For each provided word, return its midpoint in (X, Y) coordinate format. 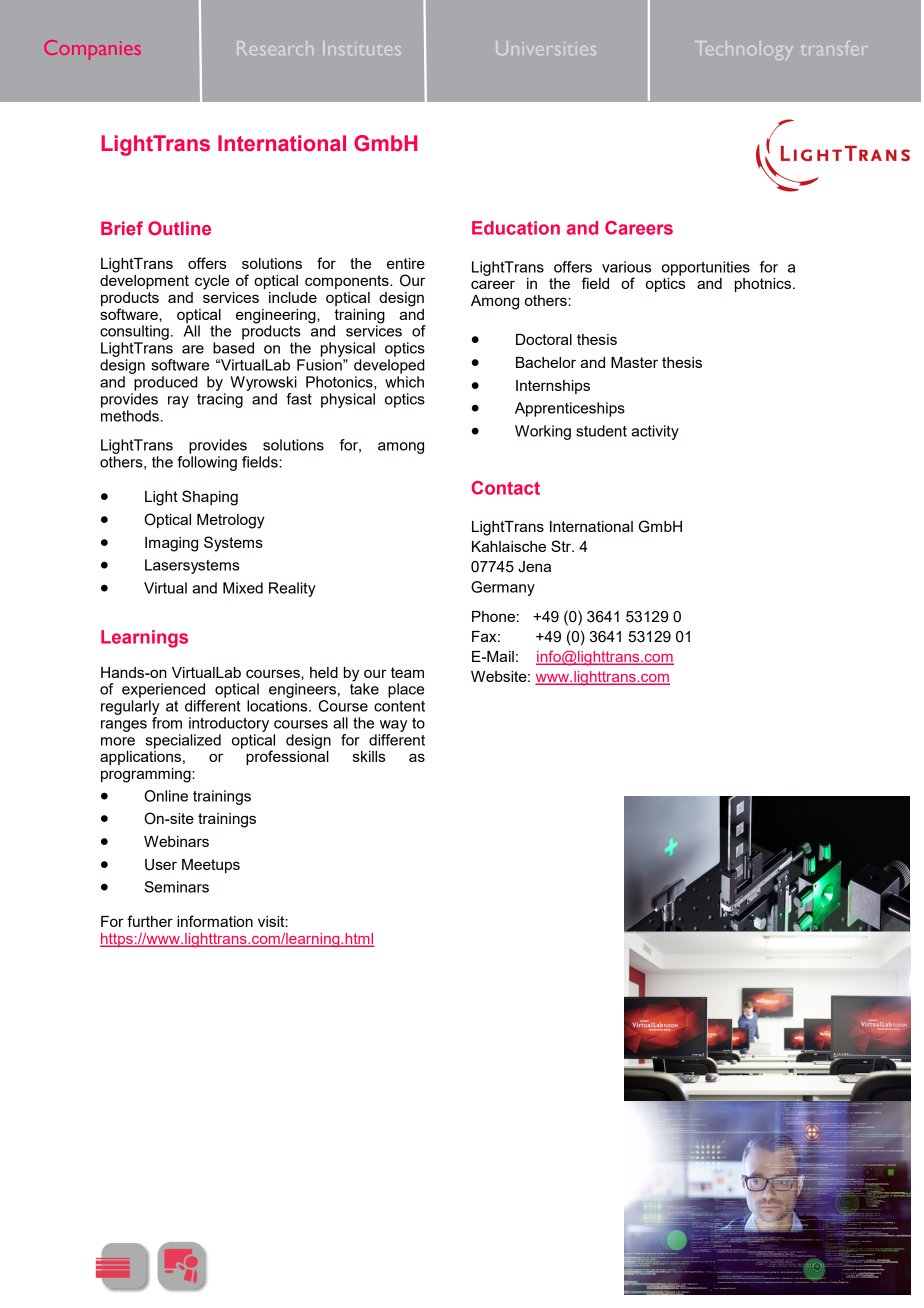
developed (389, 366)
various (626, 267)
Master (634, 362)
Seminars (176, 887)
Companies (92, 50)
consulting (134, 332)
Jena (534, 567)
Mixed (243, 588)
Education (516, 228)
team (407, 672)
